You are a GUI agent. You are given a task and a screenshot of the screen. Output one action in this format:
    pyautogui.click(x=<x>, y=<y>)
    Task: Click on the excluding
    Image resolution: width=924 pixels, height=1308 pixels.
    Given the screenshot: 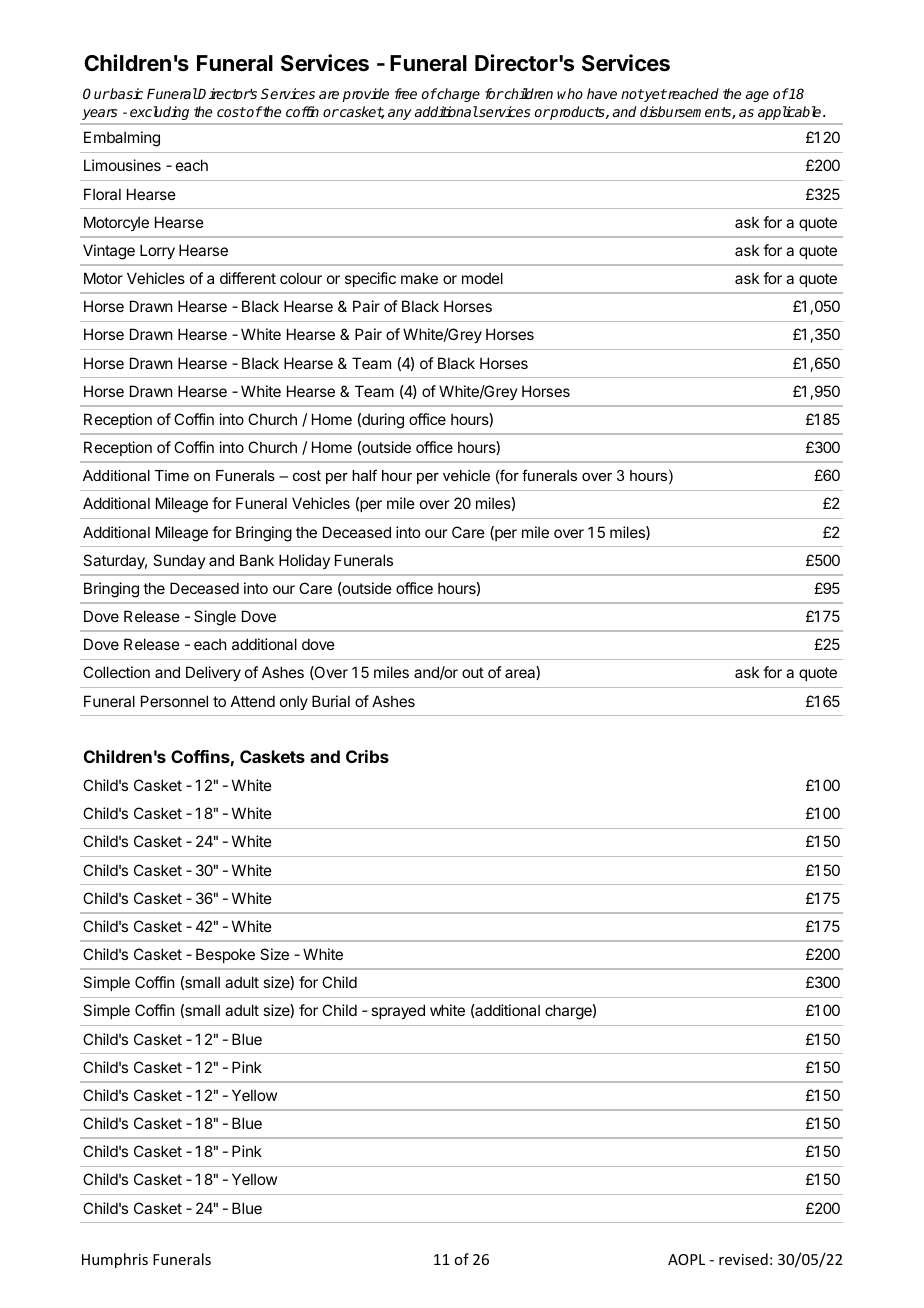 What is the action you would take?
    pyautogui.click(x=159, y=113)
